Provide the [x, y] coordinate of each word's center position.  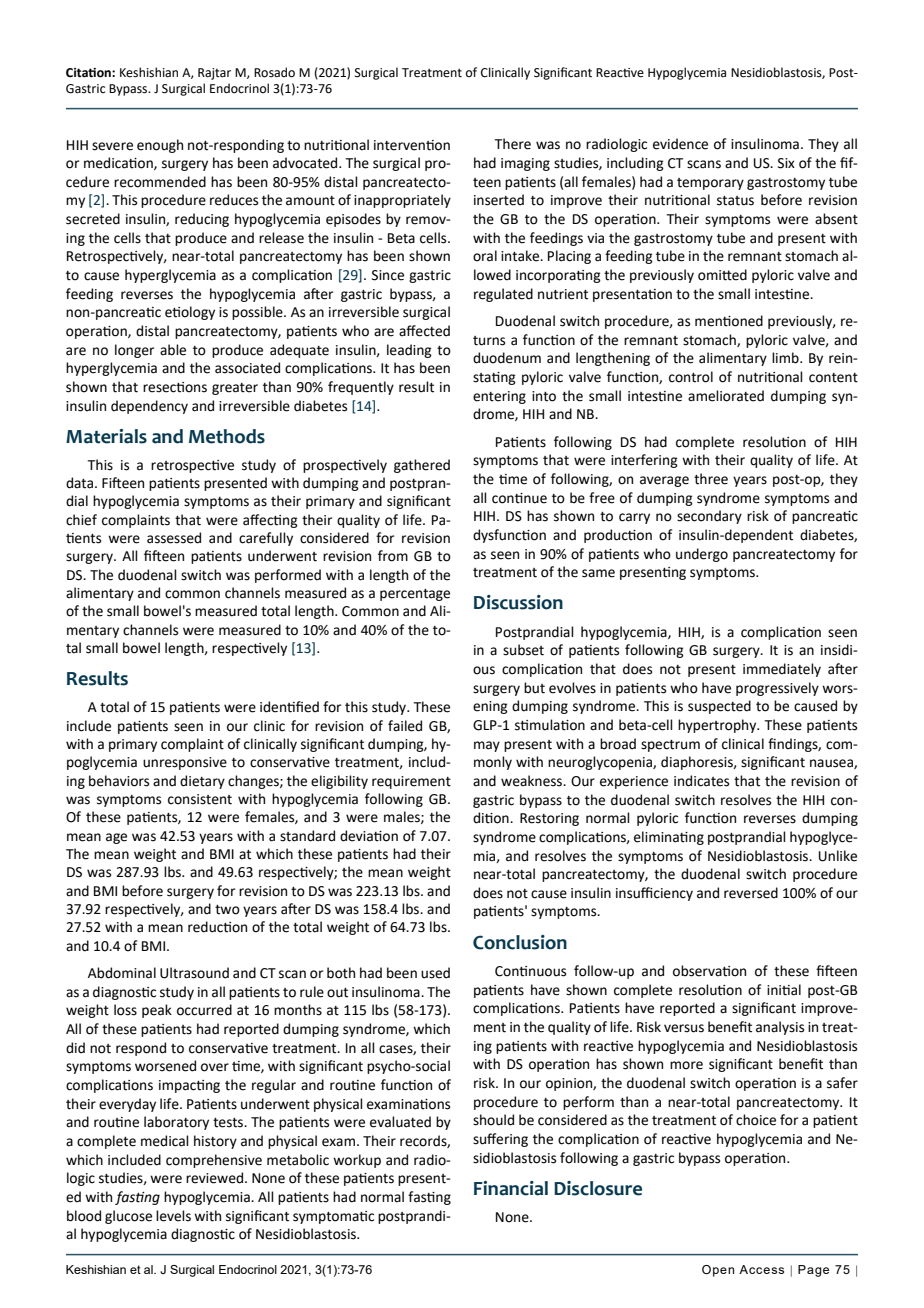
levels [173, 1216]
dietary [202, 782]
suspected [719, 707]
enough [160, 146]
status [735, 201]
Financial [511, 1188]
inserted [499, 200]
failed [405, 726]
